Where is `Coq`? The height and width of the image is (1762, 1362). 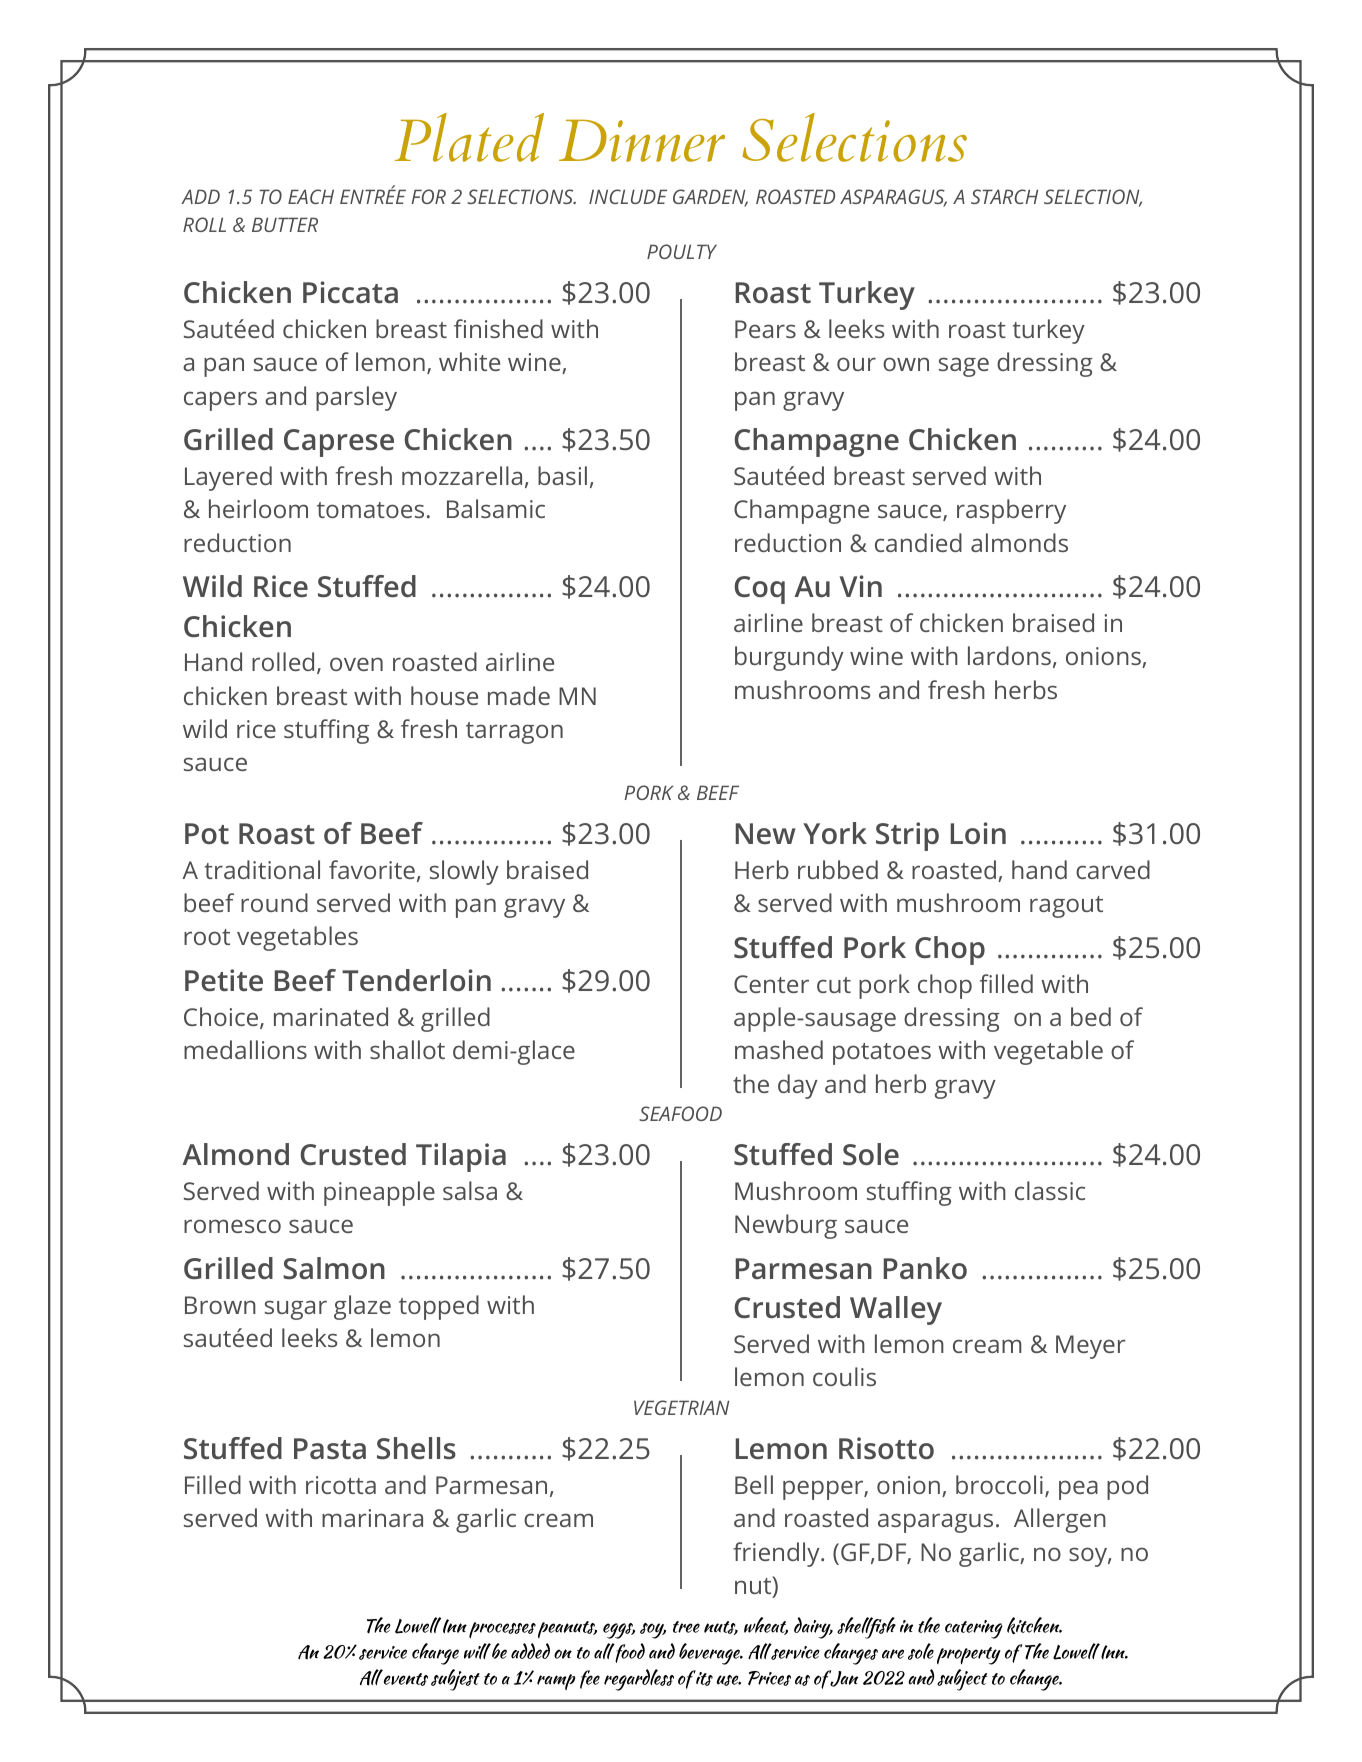
Coq is located at coordinates (760, 590).
